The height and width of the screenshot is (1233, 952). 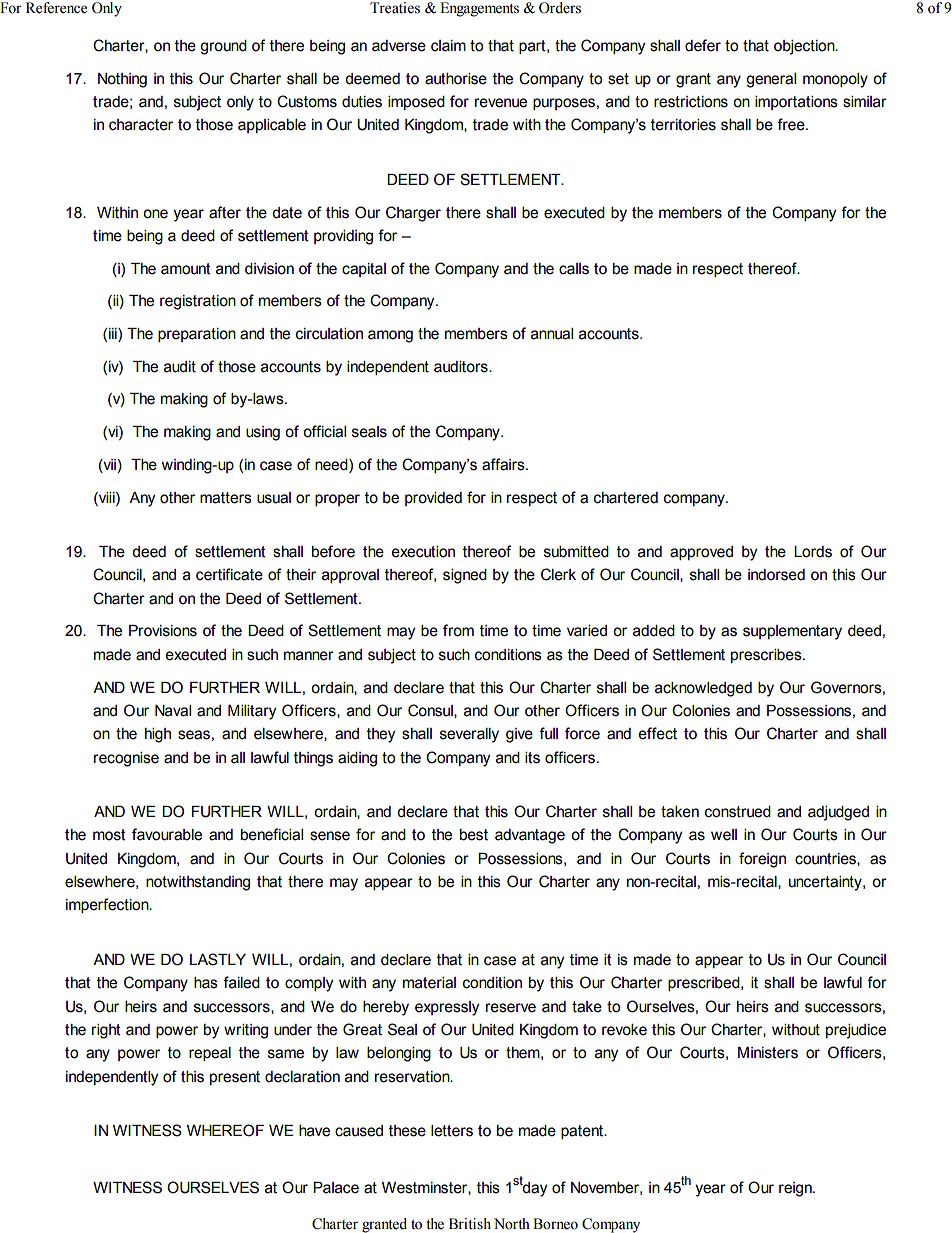 What do you see at coordinates (448, 46) in the screenshot?
I see `claim` at bounding box center [448, 46].
